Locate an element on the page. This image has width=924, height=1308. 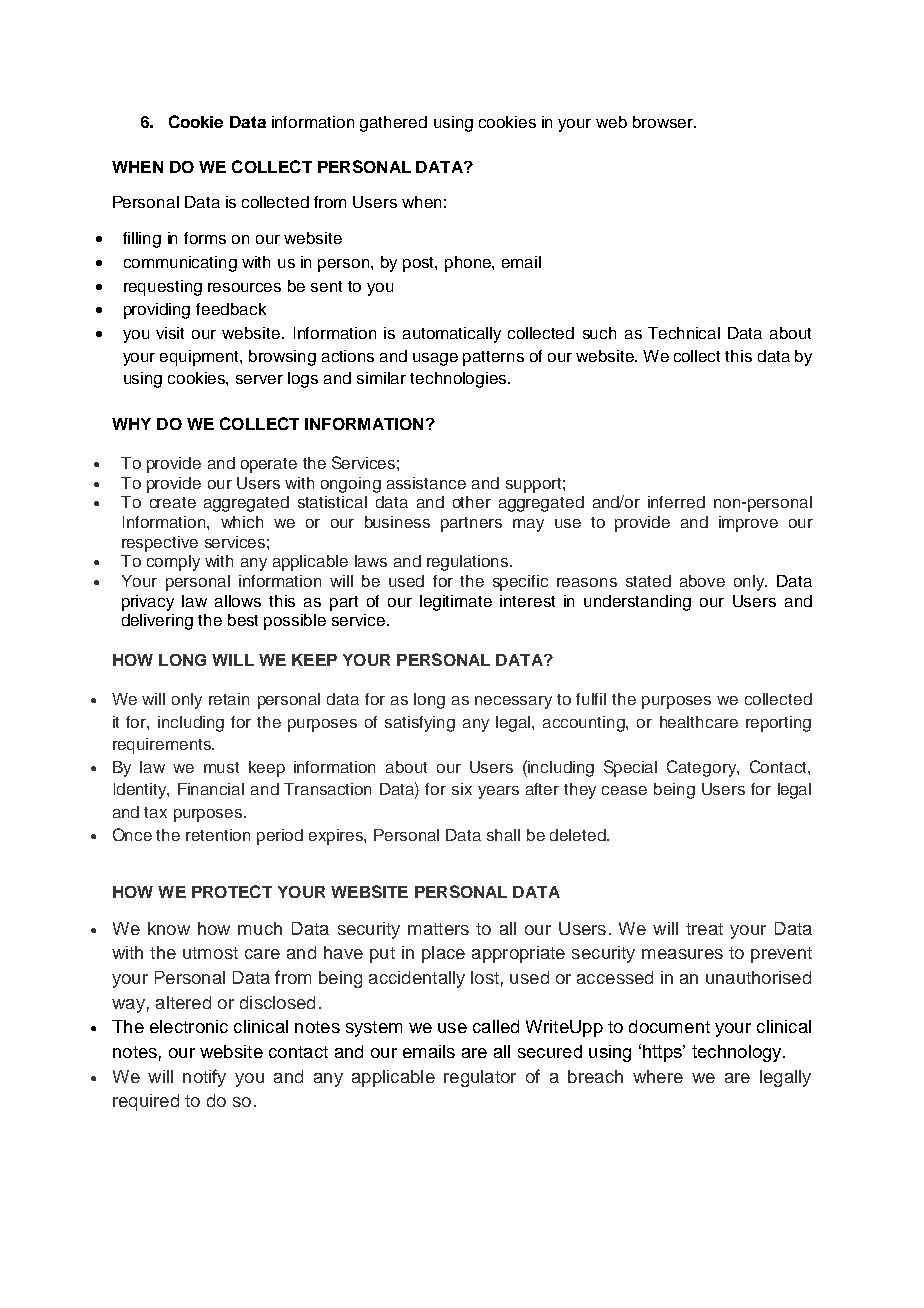
treat is located at coordinates (704, 929).
